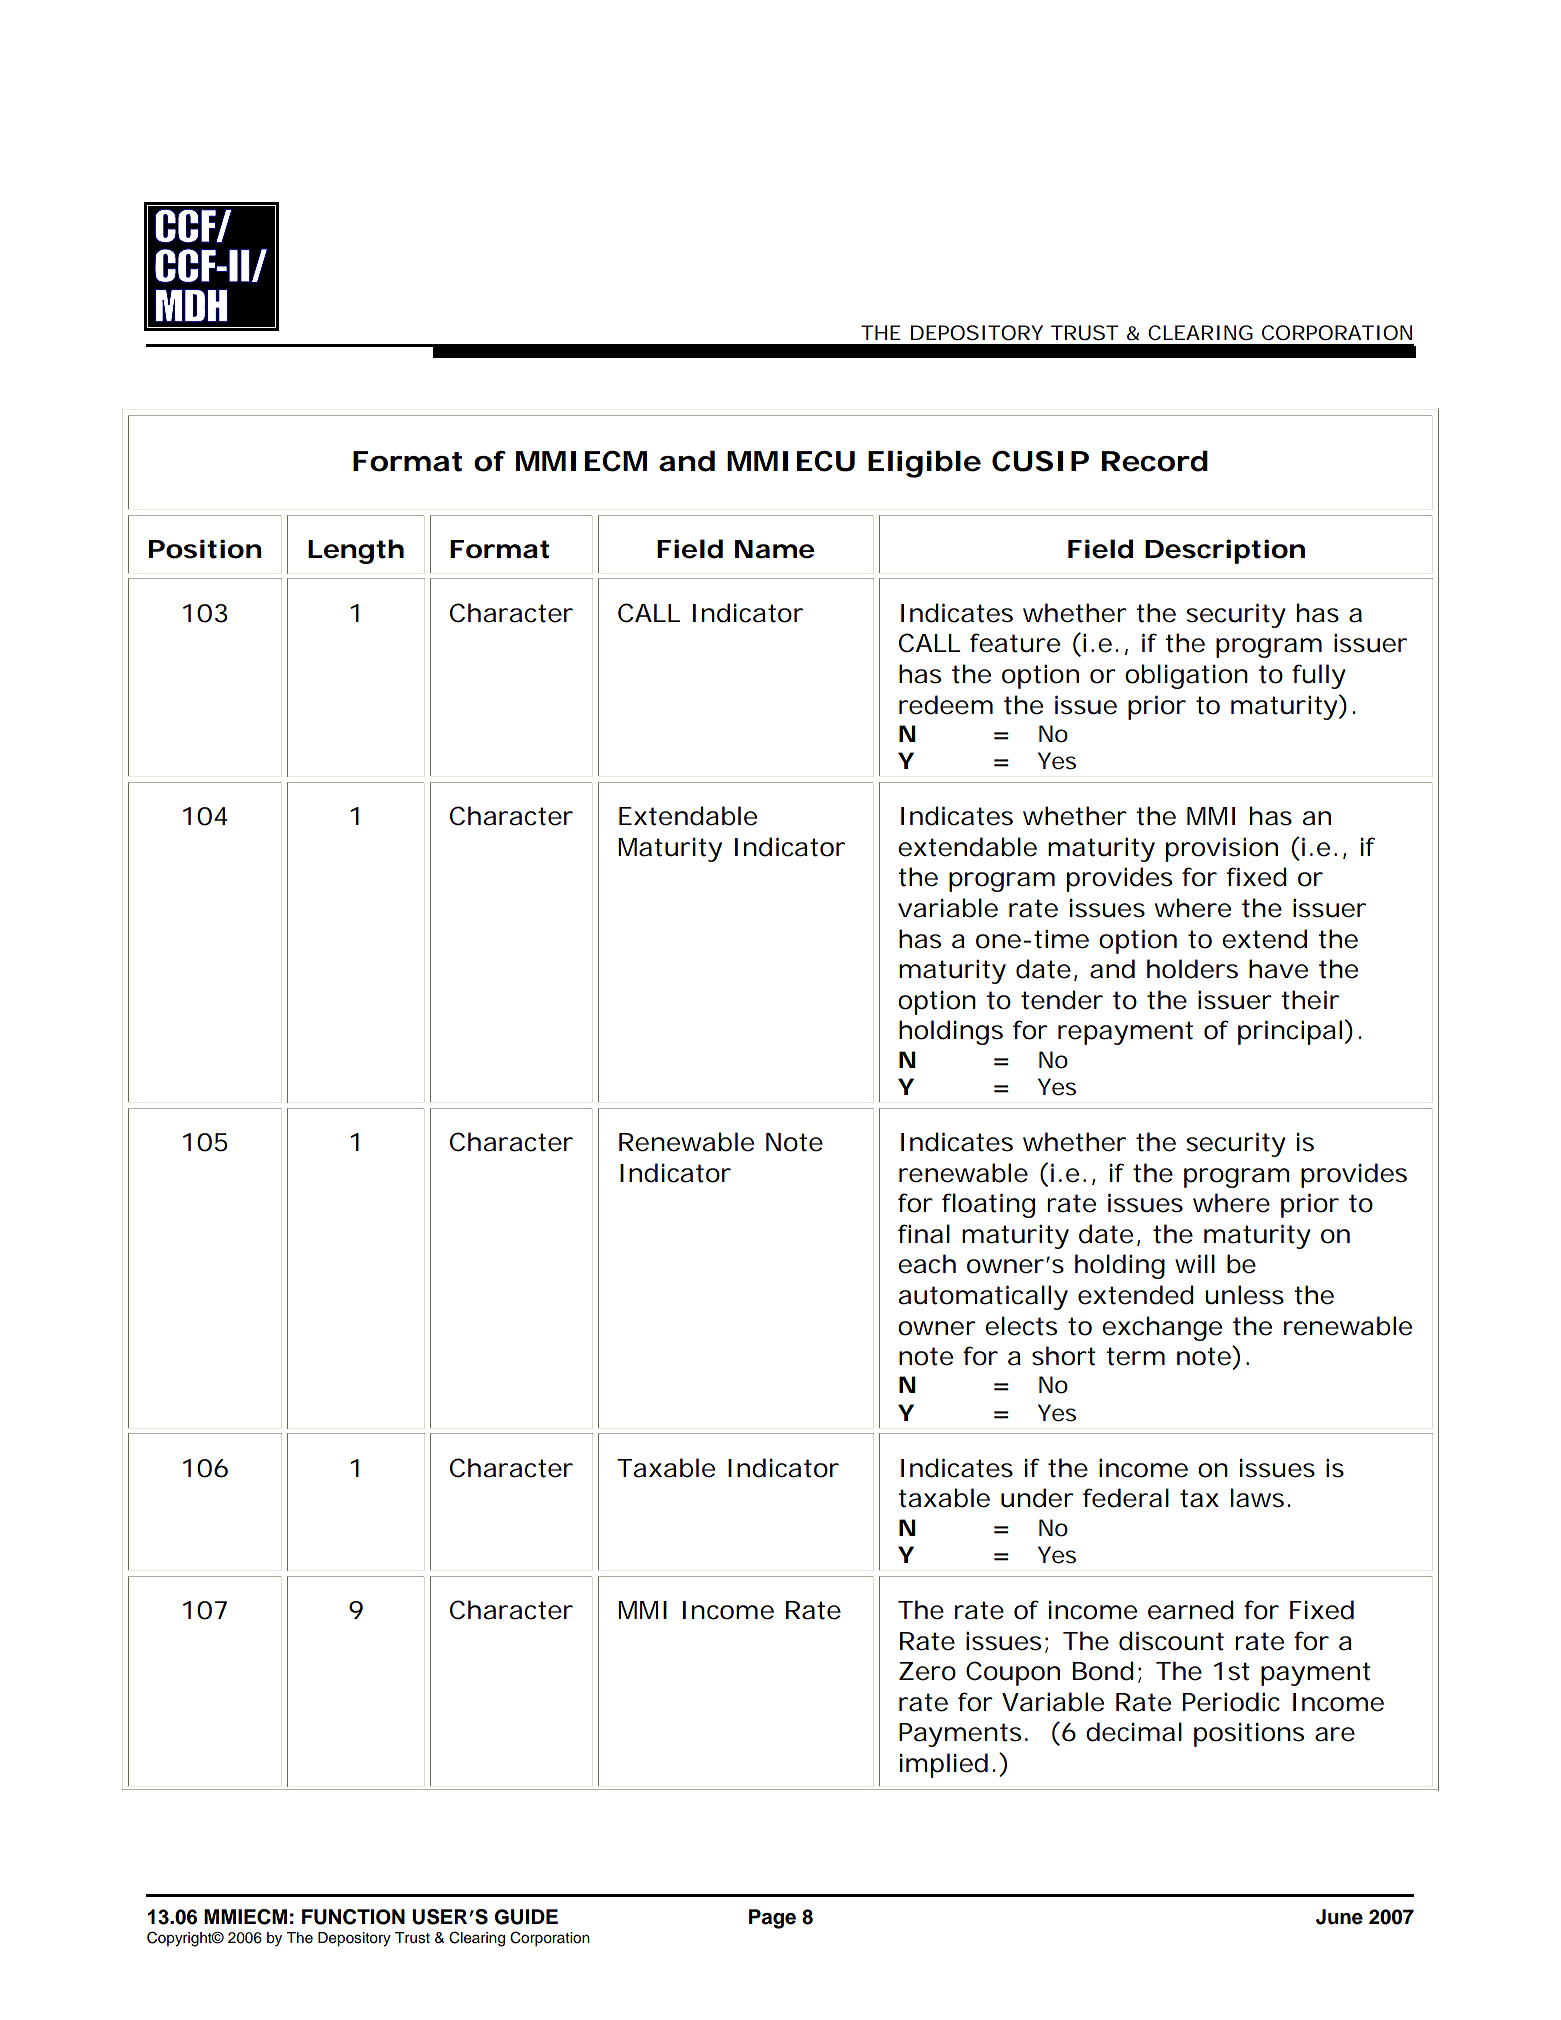 The width and height of the screenshot is (1561, 2020). I want to click on June, so click(1339, 1917).
